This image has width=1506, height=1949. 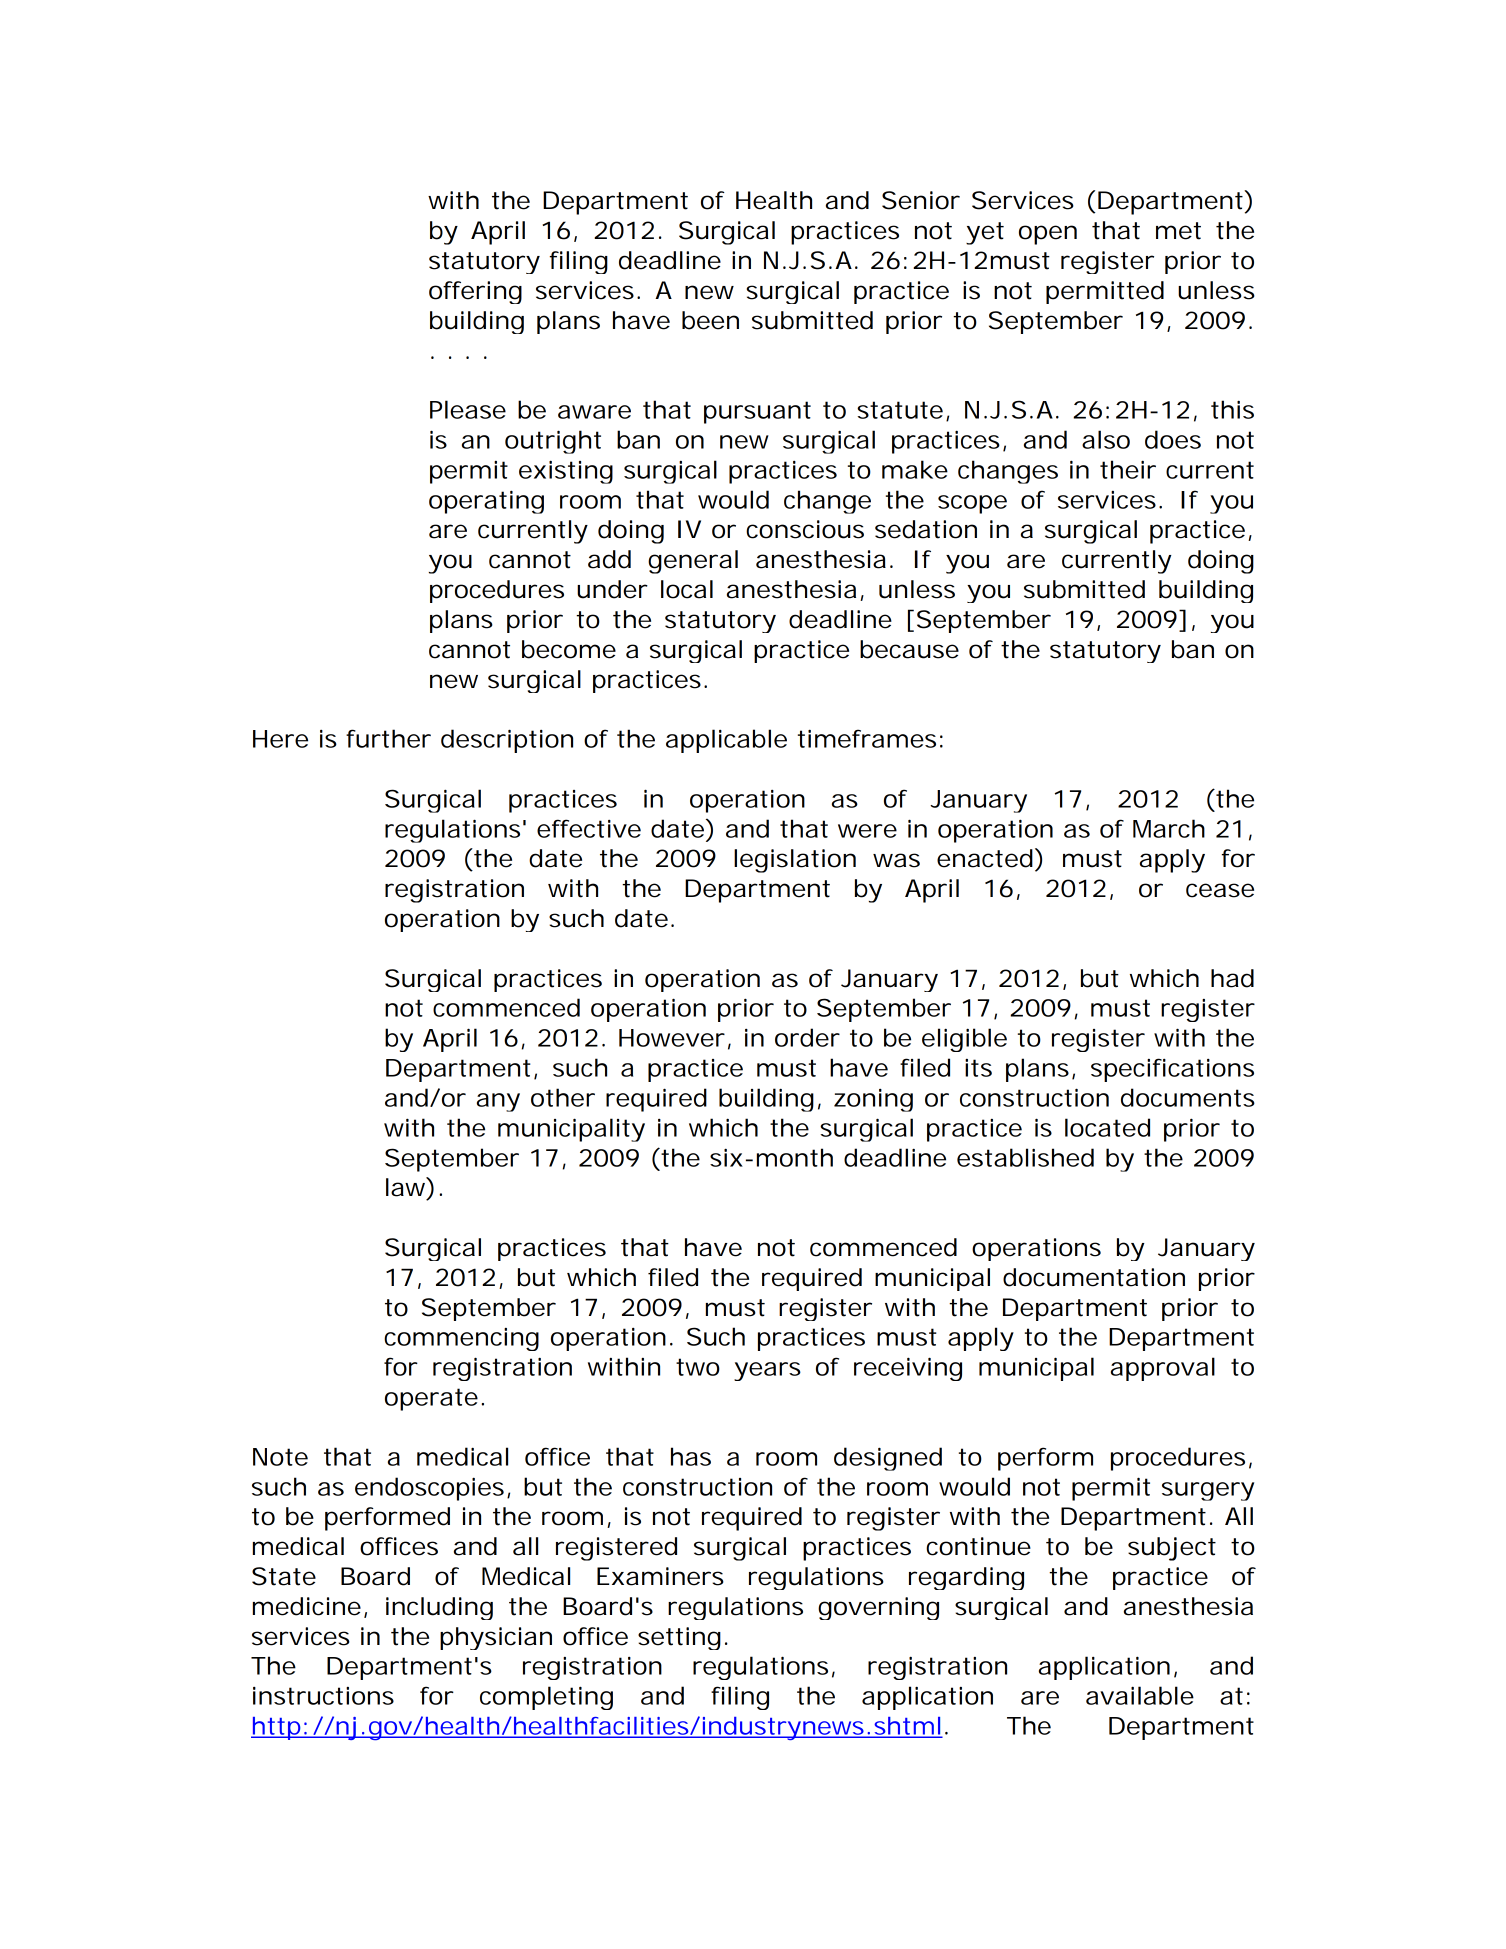 What do you see at coordinates (1178, 231) in the image?
I see `met` at bounding box center [1178, 231].
